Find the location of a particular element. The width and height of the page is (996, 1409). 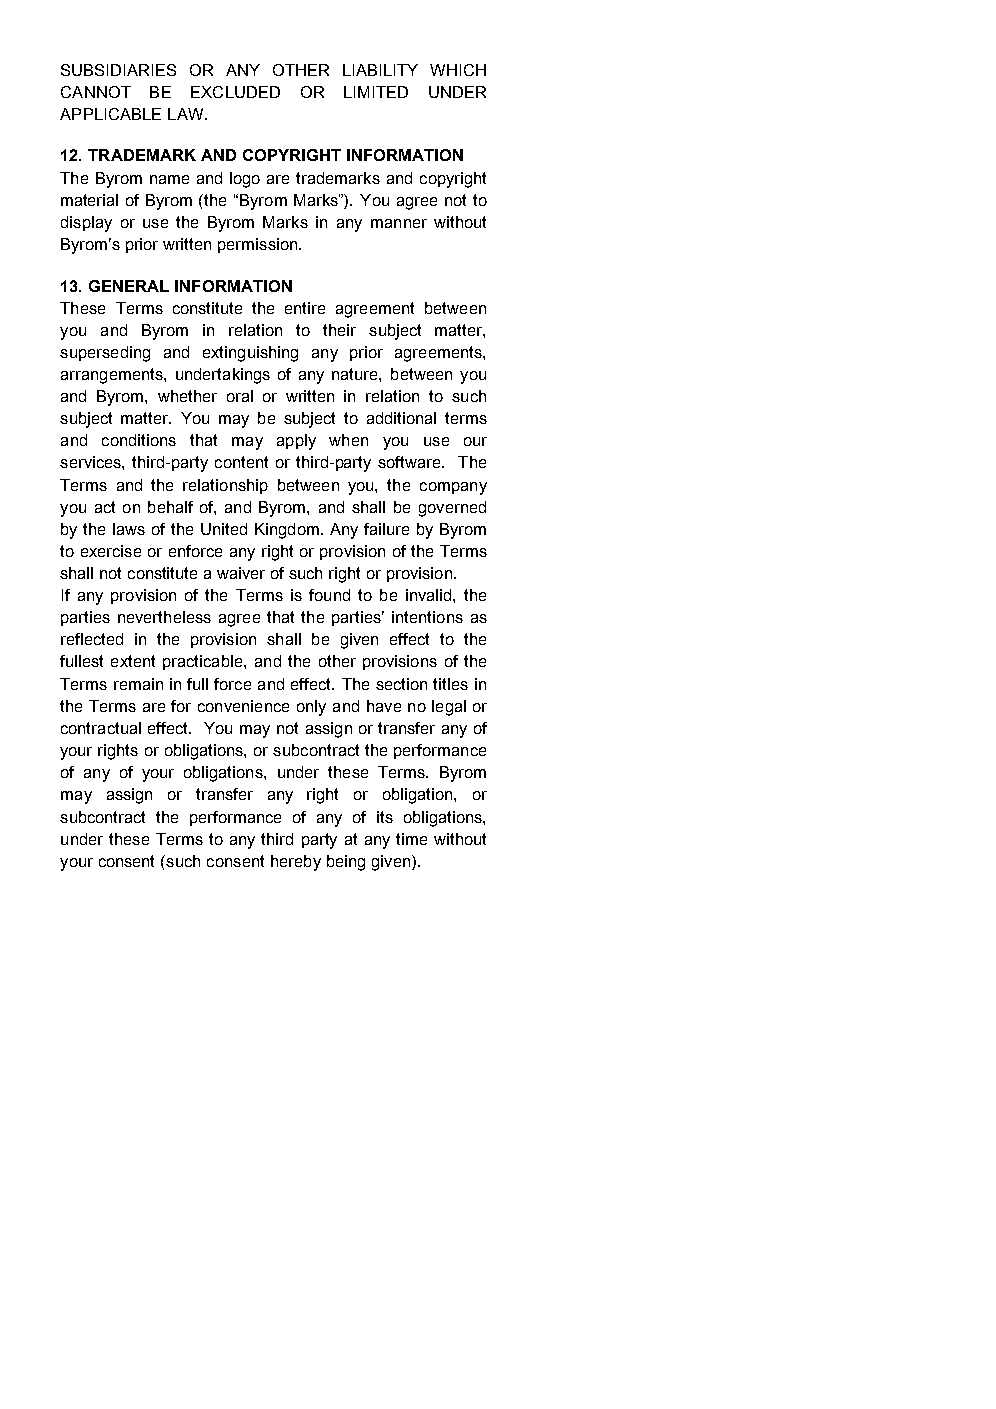

section is located at coordinates (401, 684).
